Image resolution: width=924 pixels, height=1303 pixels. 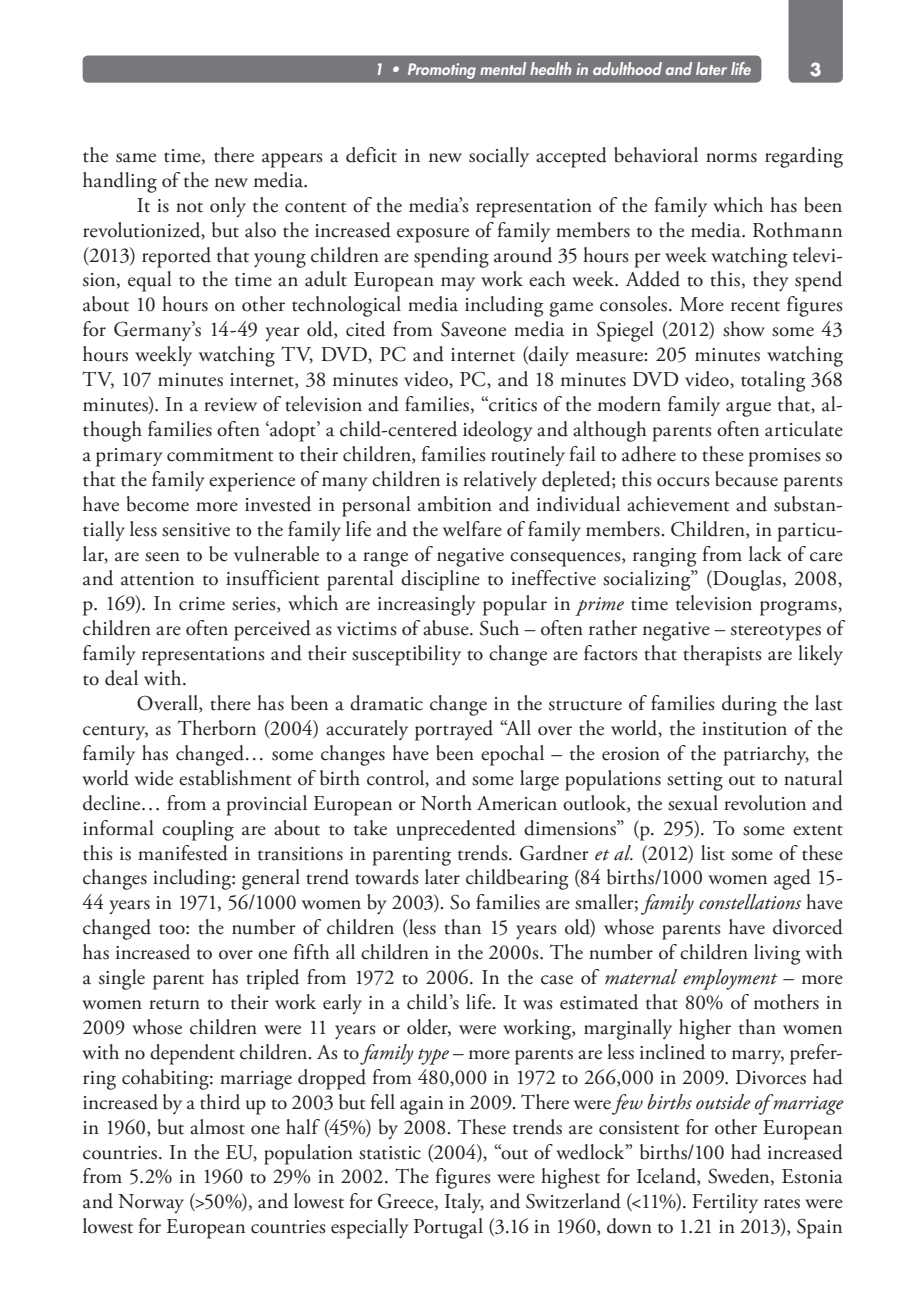 I want to click on Italy, so click(x=464, y=1203).
